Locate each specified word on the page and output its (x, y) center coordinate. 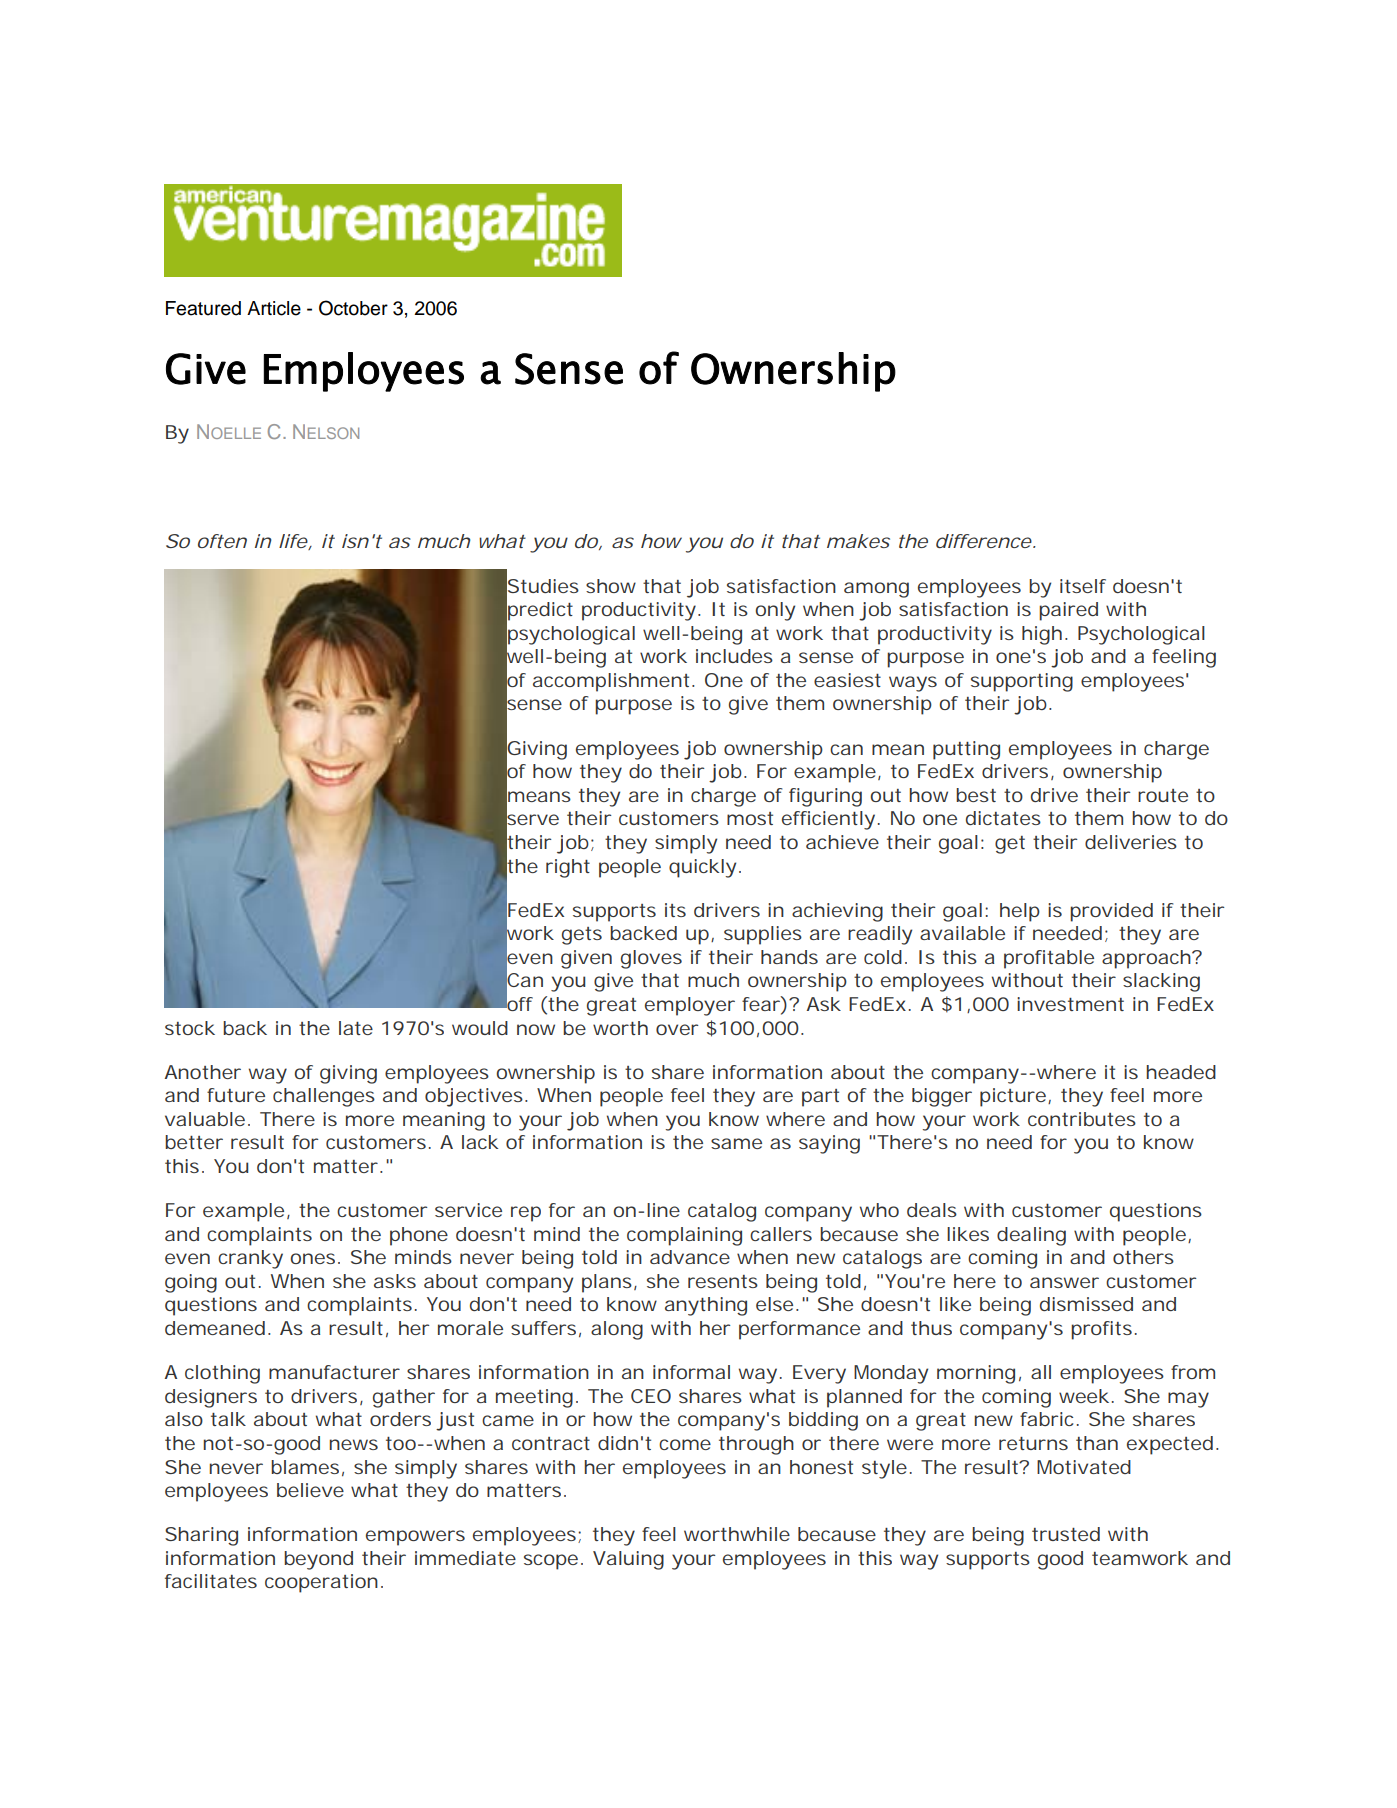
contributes (1082, 1119)
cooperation (324, 1583)
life (295, 542)
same (736, 1143)
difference (986, 541)
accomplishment (614, 682)
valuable (207, 1119)
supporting (1022, 682)
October (353, 308)
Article (274, 308)
